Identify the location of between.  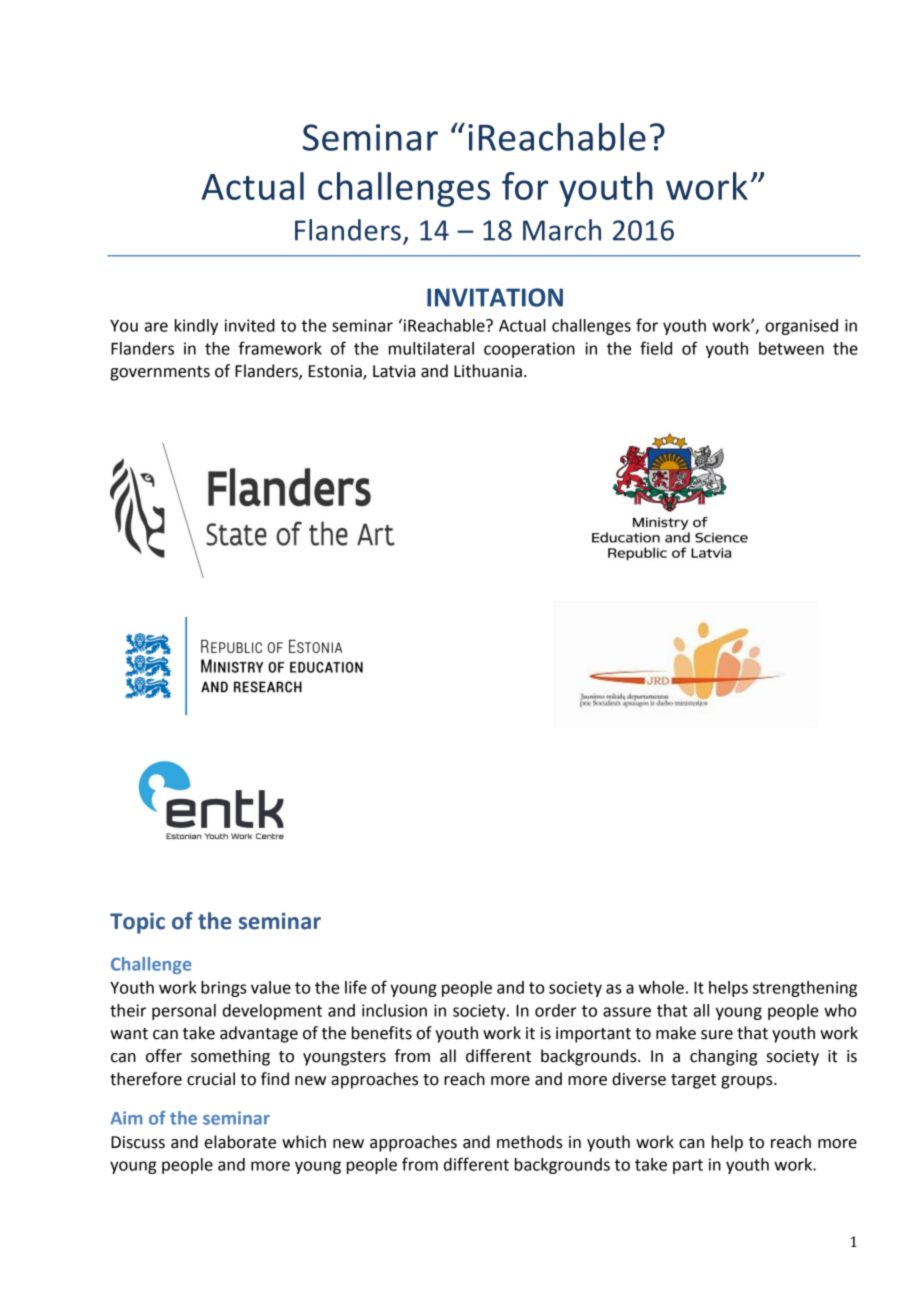
(791, 348).
